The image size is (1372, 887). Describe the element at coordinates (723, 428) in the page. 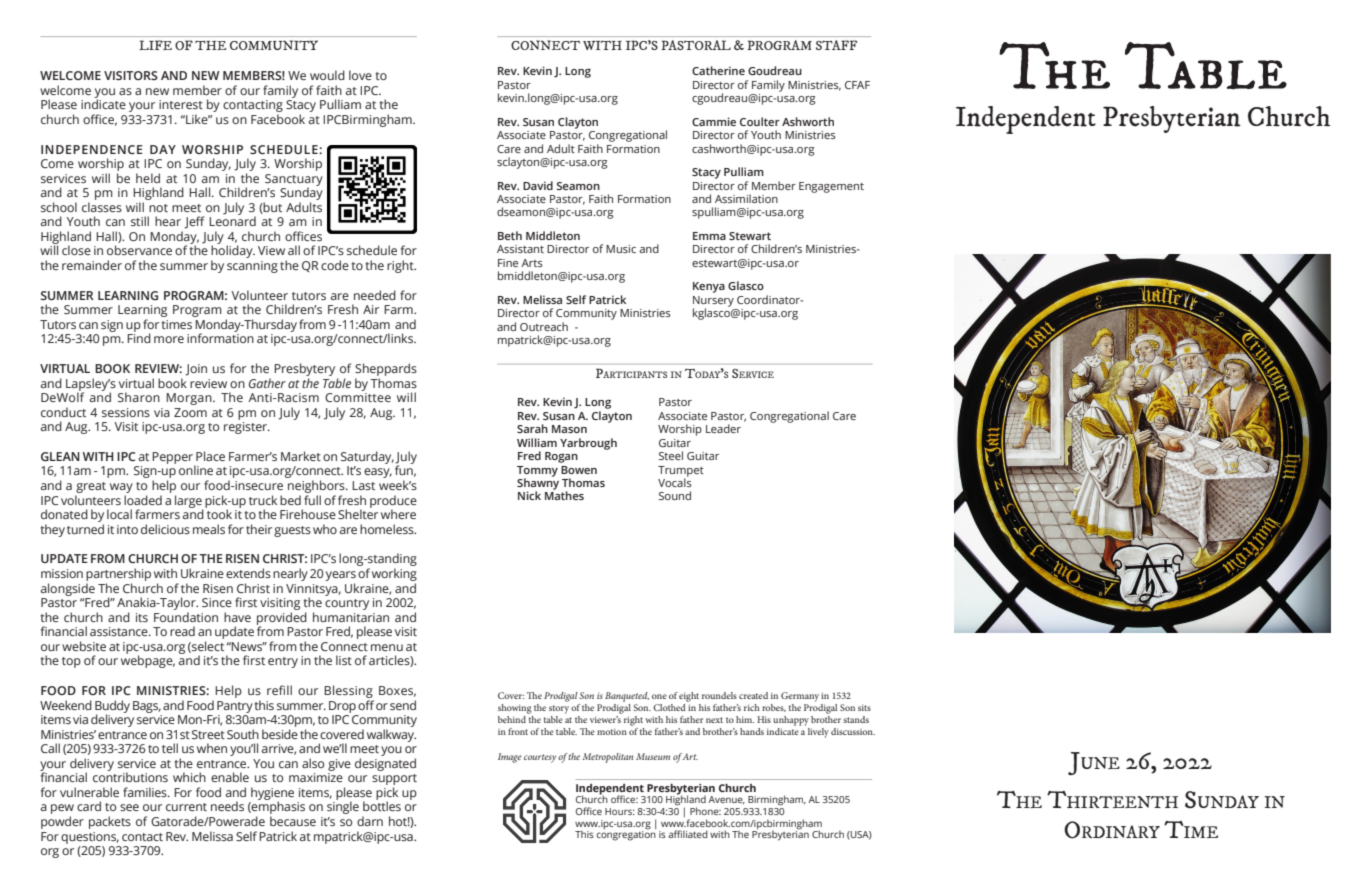

I see `Leader` at that location.
